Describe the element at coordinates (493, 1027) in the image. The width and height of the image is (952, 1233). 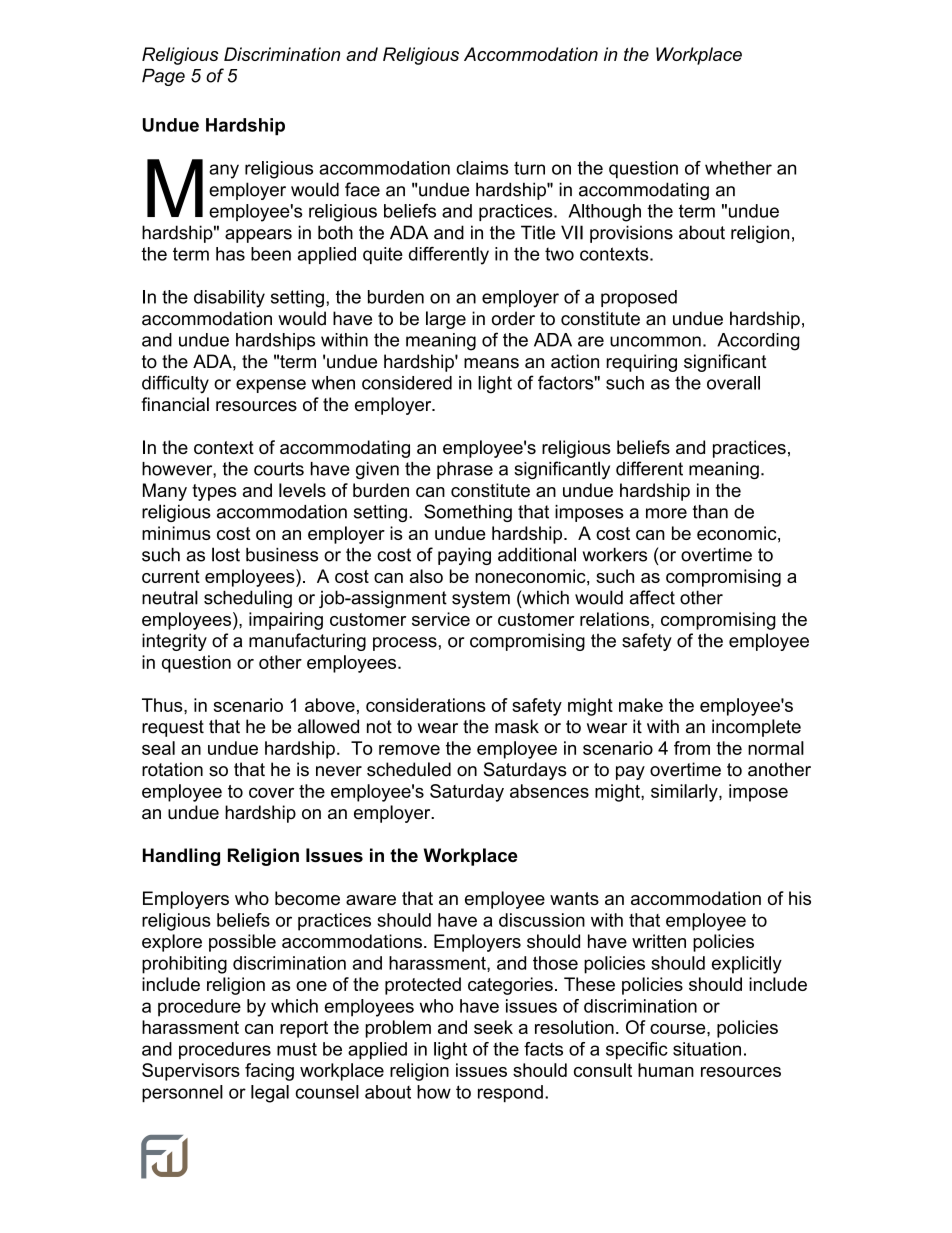
I see `seek` at that location.
